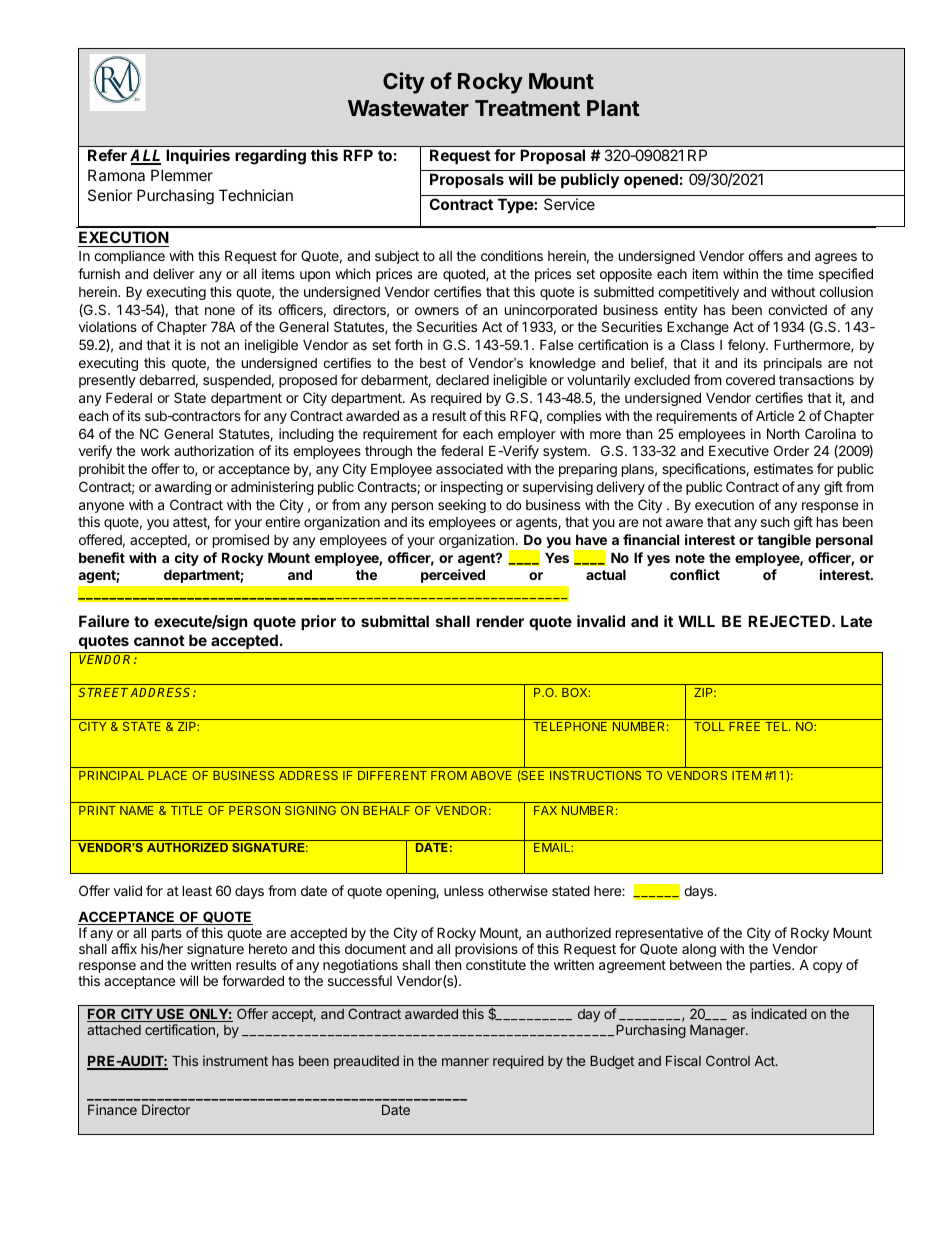 Image resolution: width=952 pixels, height=1233 pixels. What do you see at coordinates (659, 934) in the screenshot?
I see `representative` at bounding box center [659, 934].
